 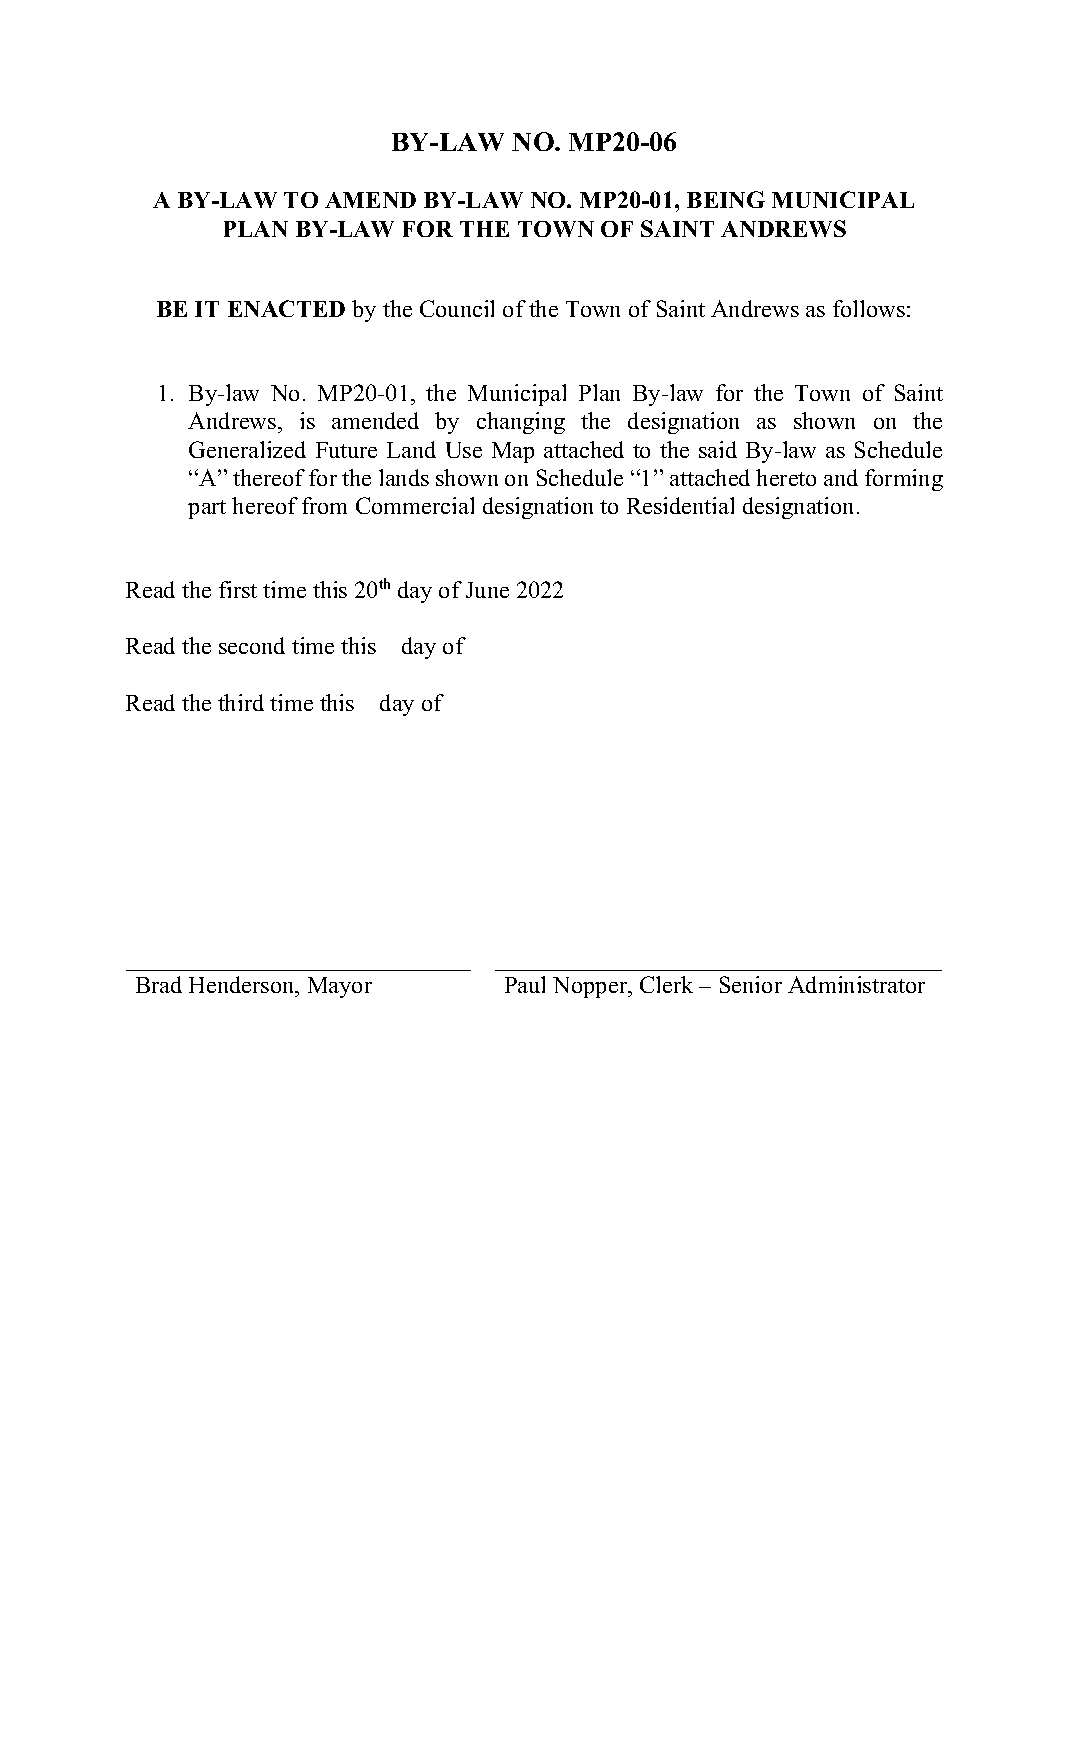 I want to click on Residential, so click(x=680, y=505).
